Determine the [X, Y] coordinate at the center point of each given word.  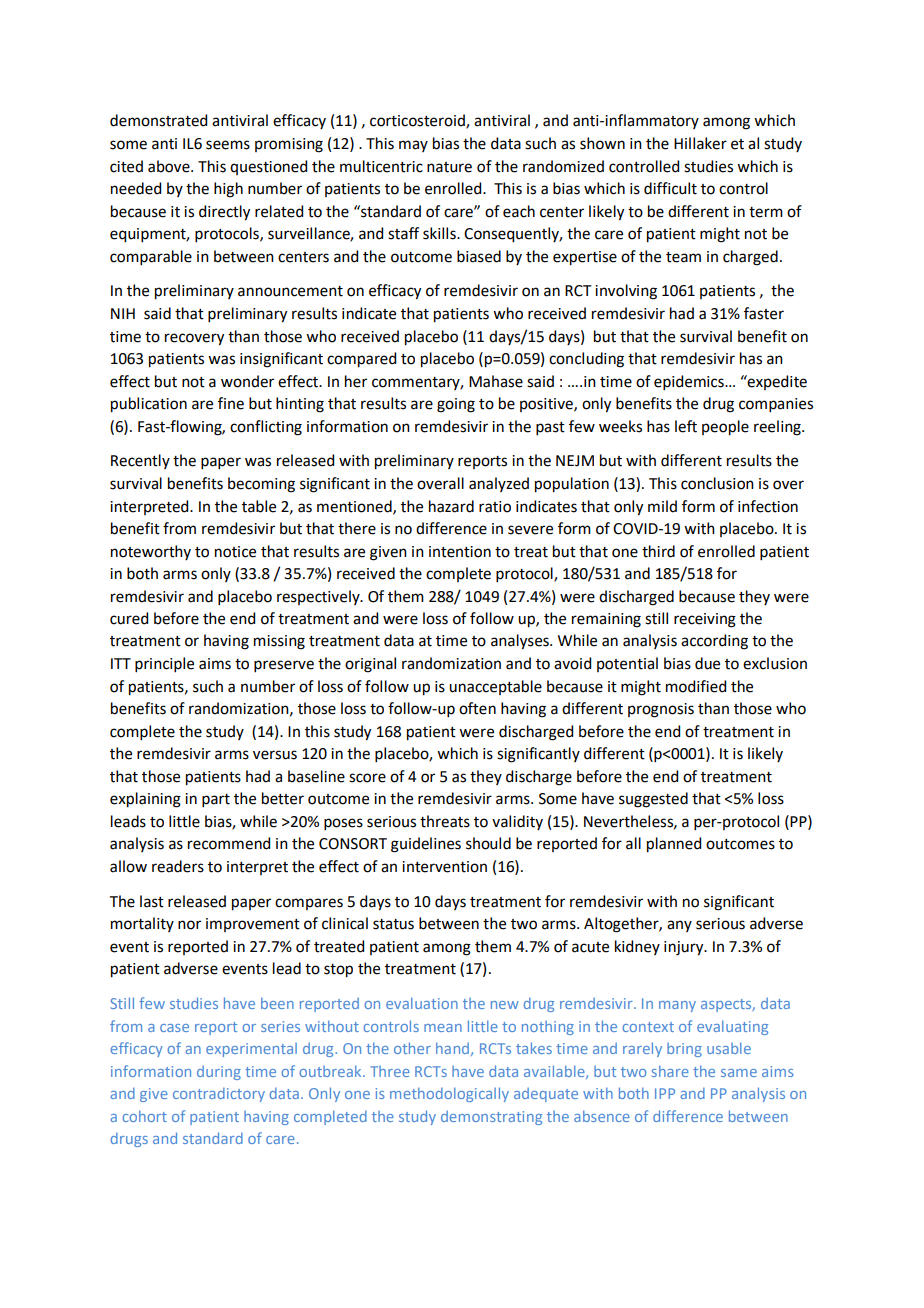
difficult [670, 188]
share [670, 1071]
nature [449, 167]
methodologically [449, 1094]
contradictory [219, 1095]
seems [228, 145]
